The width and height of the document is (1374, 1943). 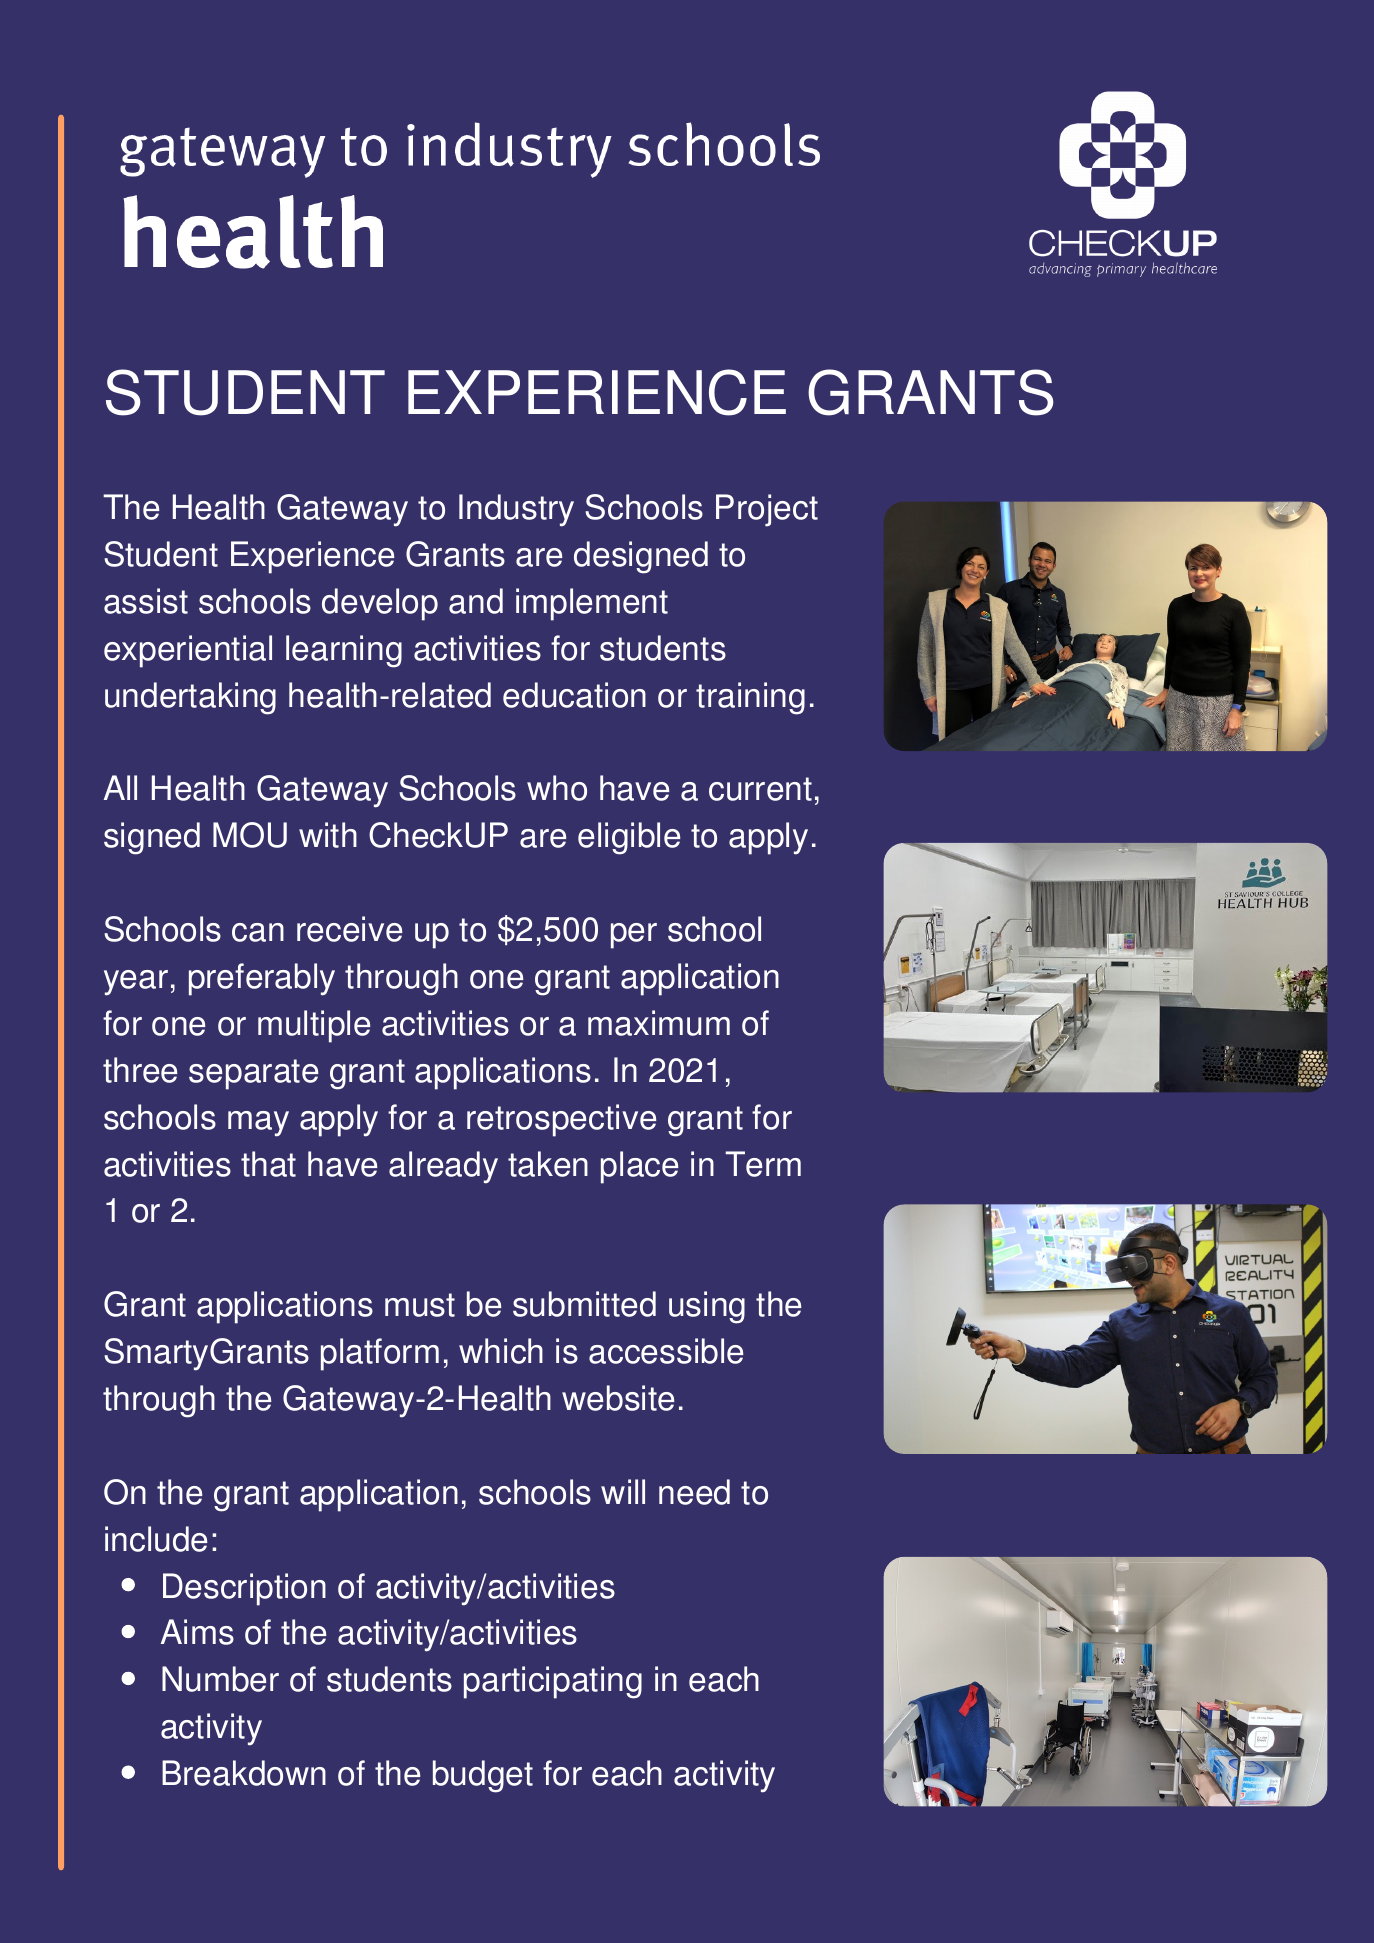 I want to click on MOU, so click(x=250, y=835).
